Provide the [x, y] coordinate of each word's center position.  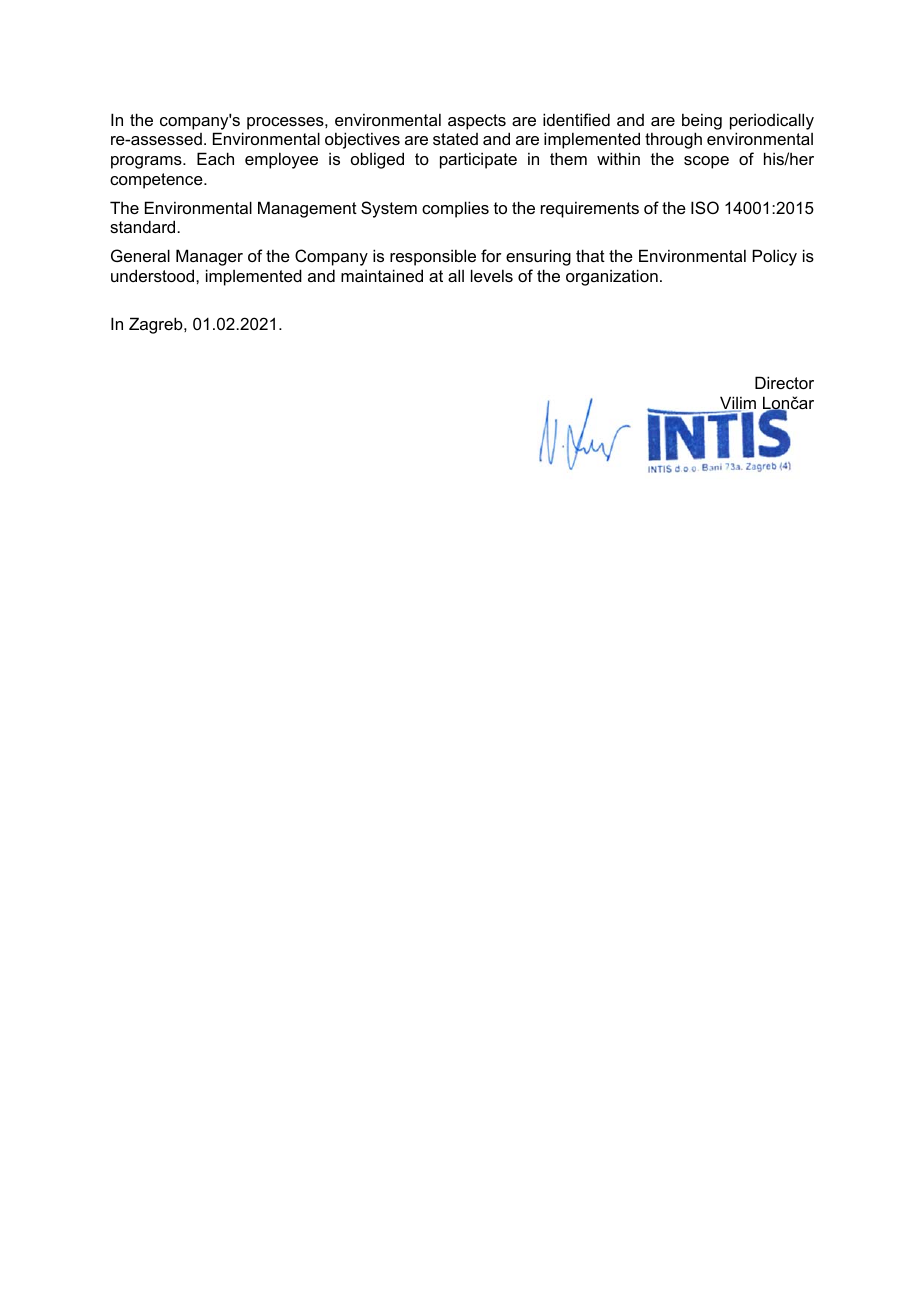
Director [784, 382]
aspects [477, 122]
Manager [209, 257]
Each [215, 158]
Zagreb [157, 325]
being [702, 121]
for [491, 255]
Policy [775, 257]
